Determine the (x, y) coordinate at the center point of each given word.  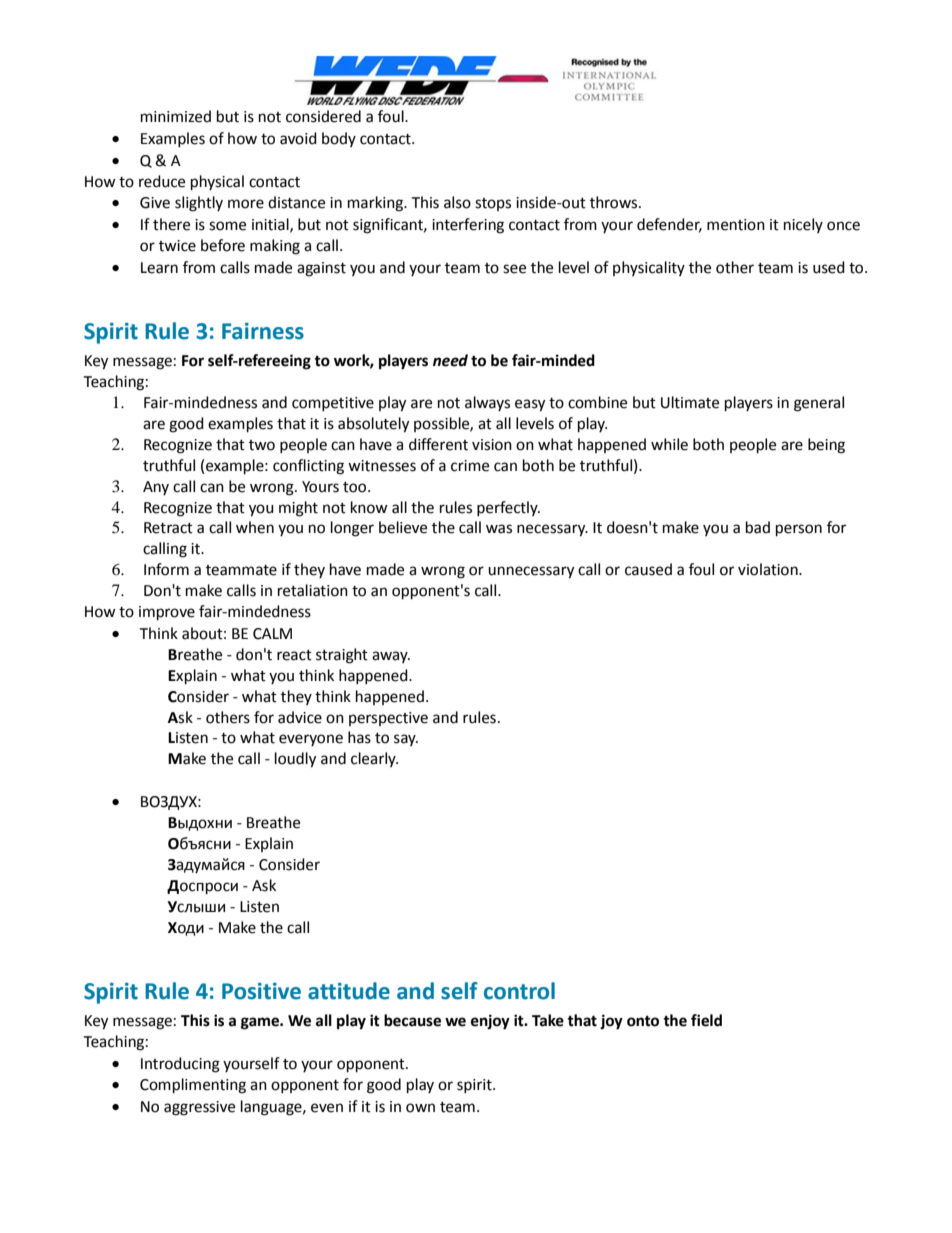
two (262, 445)
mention (736, 225)
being (826, 446)
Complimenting (193, 1086)
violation (769, 569)
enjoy (490, 1022)
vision (492, 445)
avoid (298, 138)
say (406, 740)
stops (493, 204)
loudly (295, 760)
